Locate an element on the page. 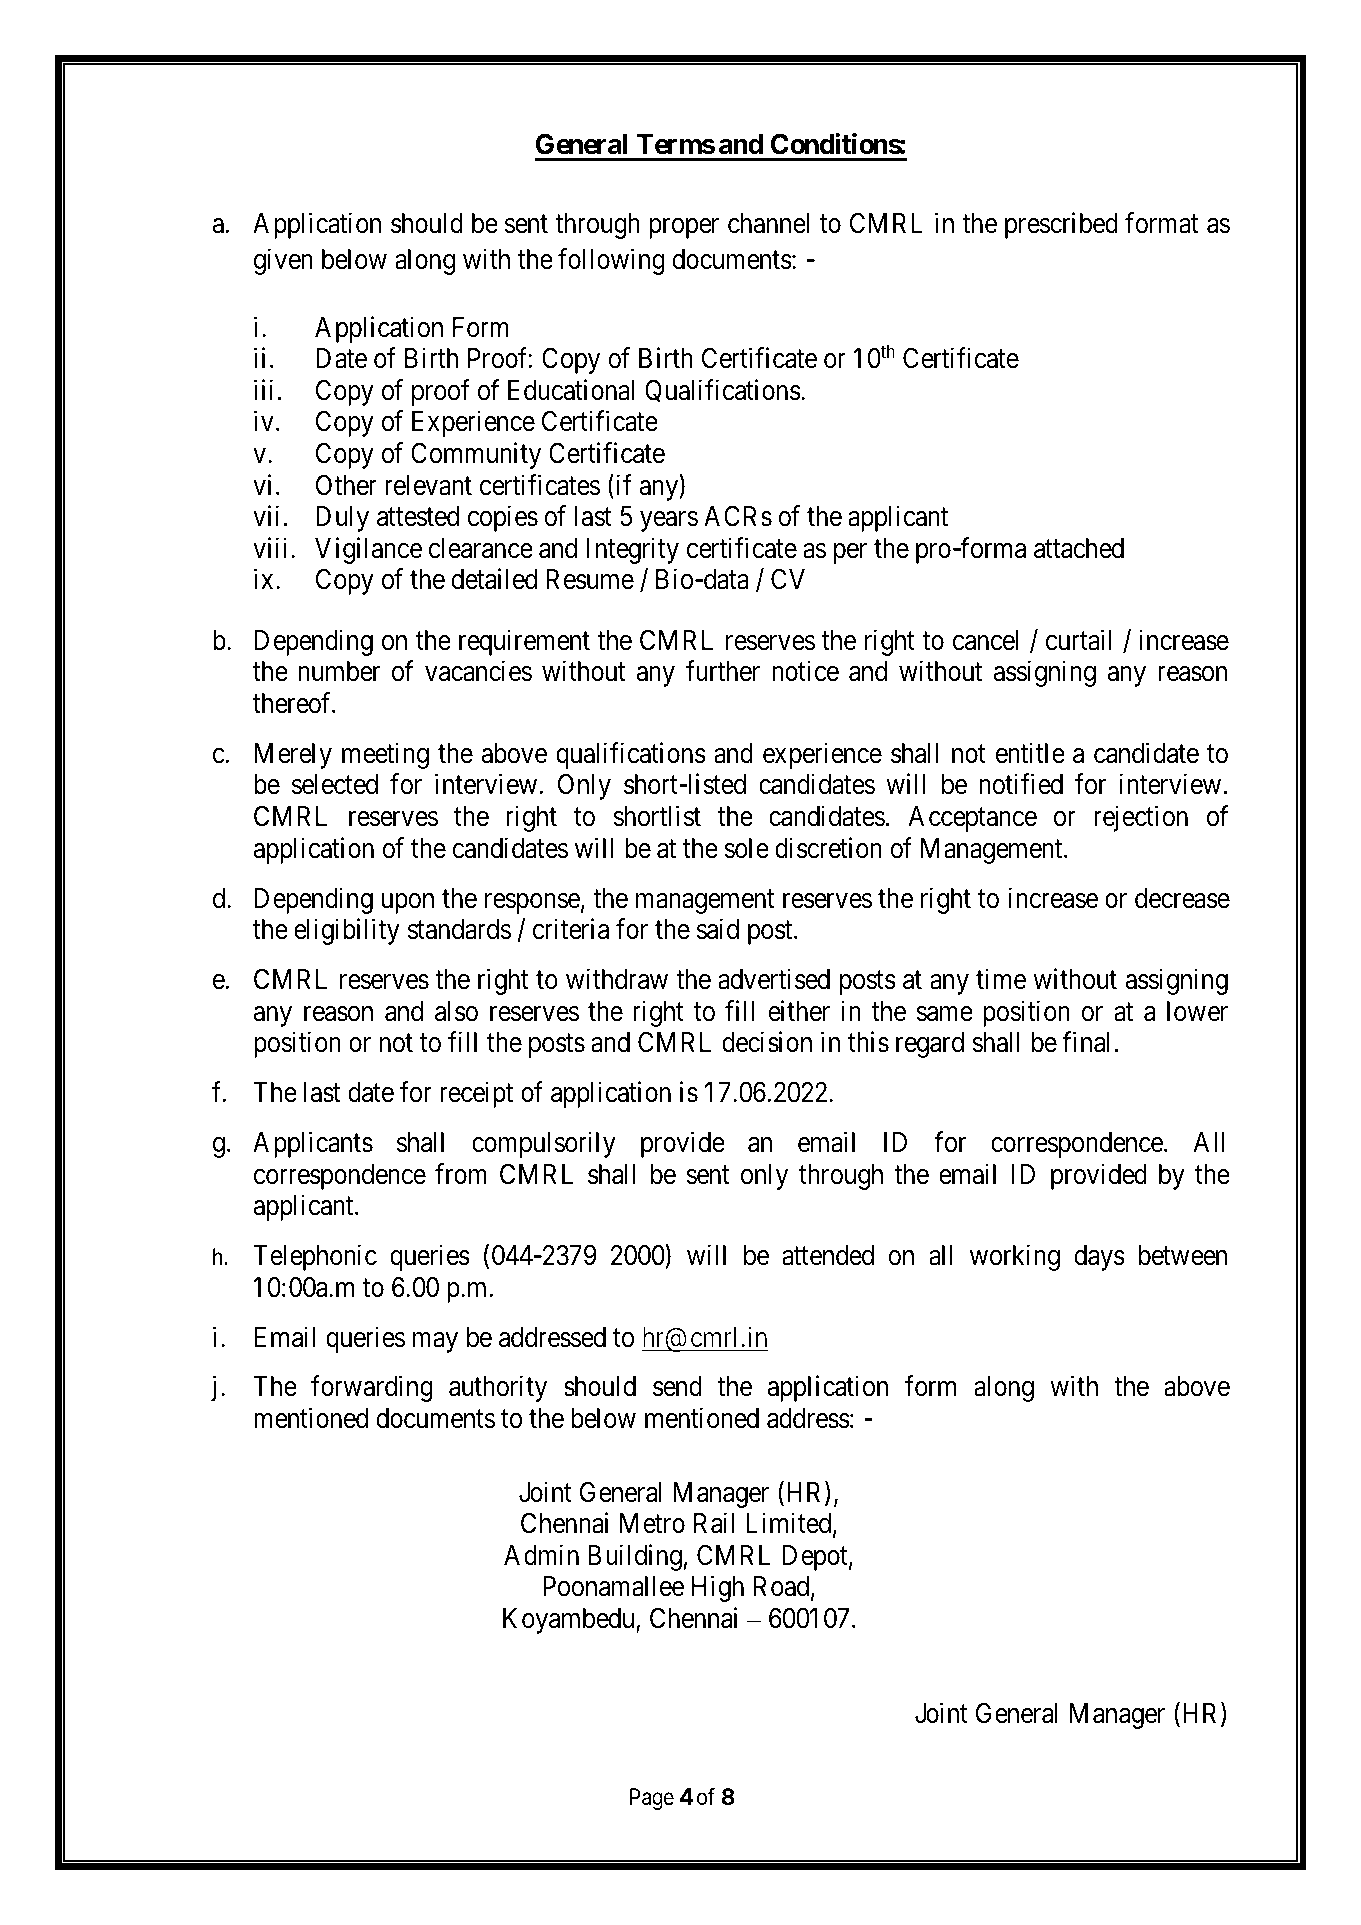  prescribed is located at coordinates (1061, 225).
